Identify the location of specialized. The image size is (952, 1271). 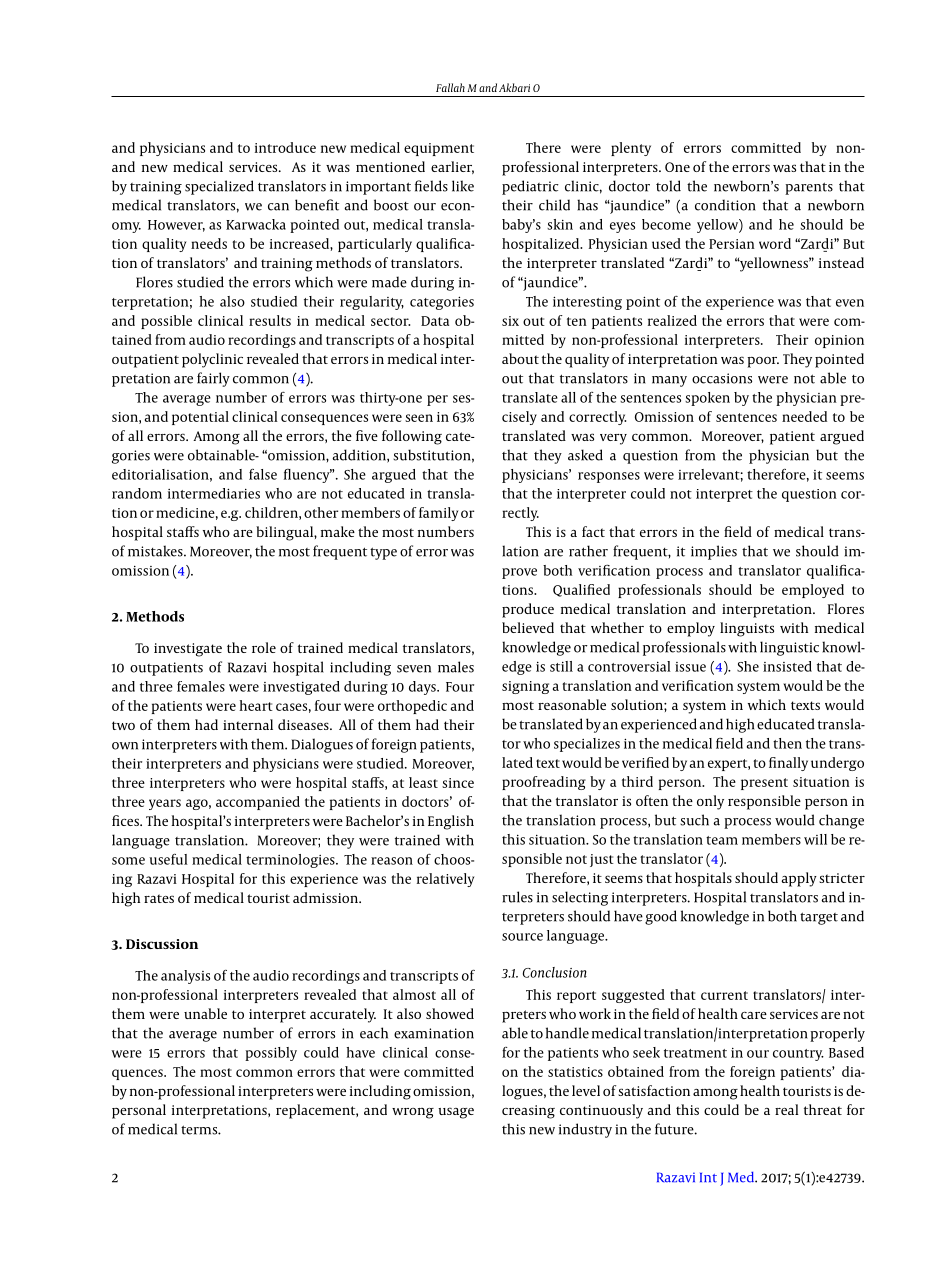
(219, 187).
